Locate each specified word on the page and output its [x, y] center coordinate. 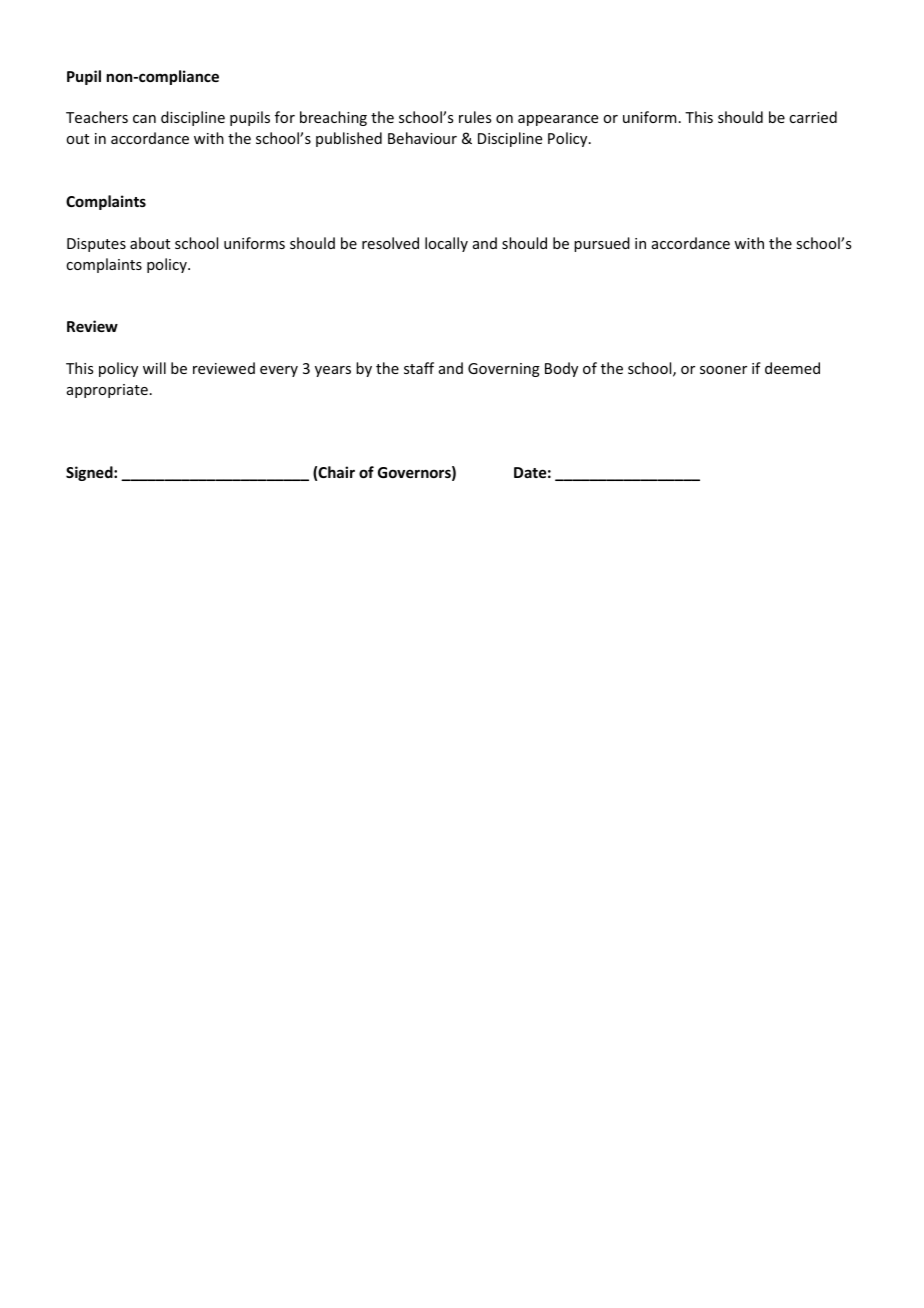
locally [446, 244]
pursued [602, 244]
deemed [792, 368]
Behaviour [422, 138]
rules [475, 117]
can [144, 119]
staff [419, 368]
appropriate [107, 391]
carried [813, 117]
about [150, 243]
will [154, 368]
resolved [390, 243]
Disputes [96, 245]
